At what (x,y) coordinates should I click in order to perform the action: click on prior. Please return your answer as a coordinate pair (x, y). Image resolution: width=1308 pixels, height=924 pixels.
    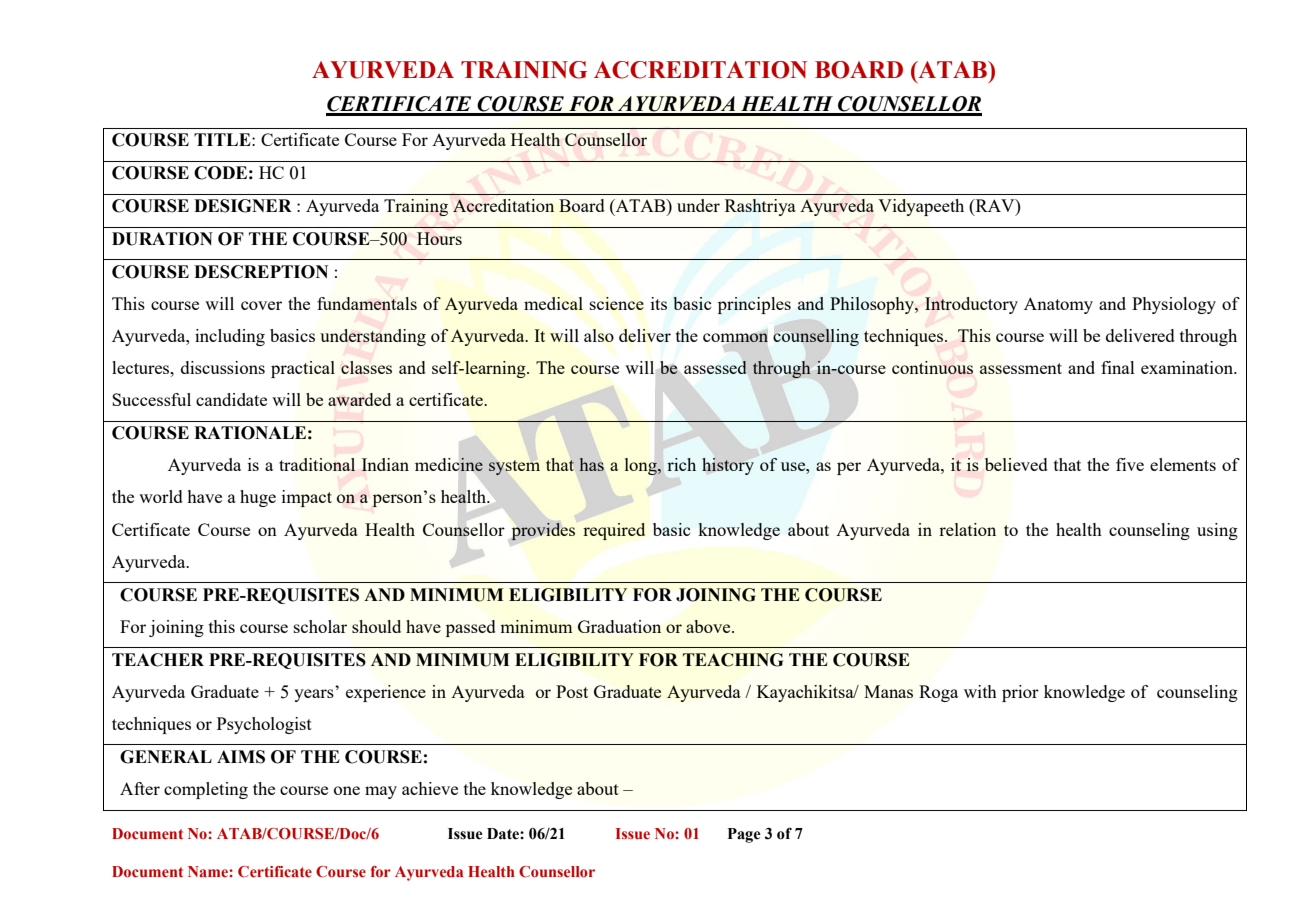
    Looking at the image, I should click on (1020, 693).
